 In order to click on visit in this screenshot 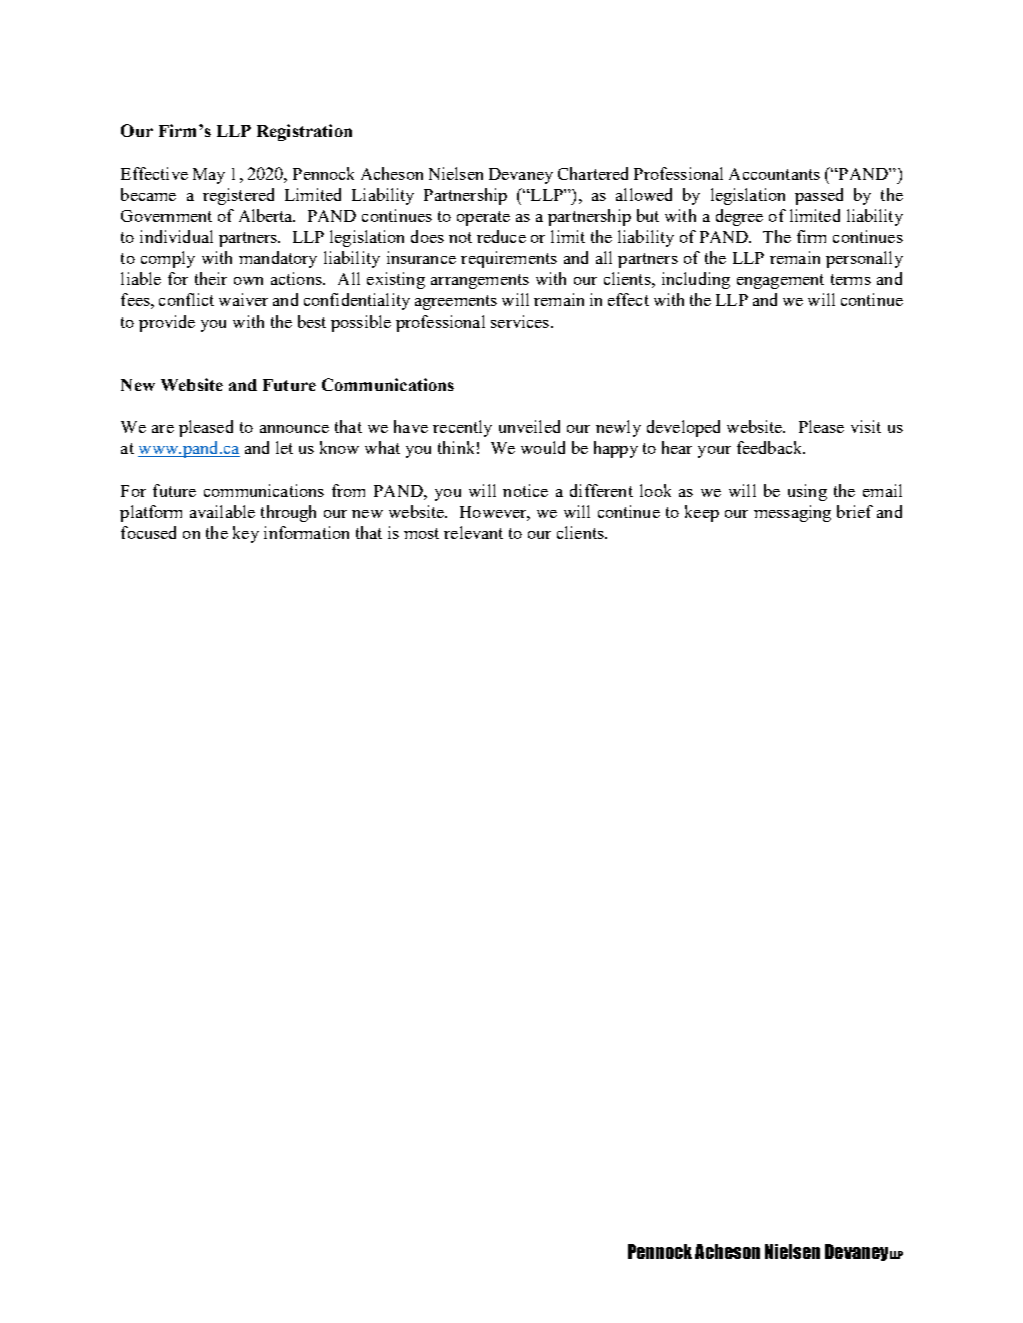, I will do `click(866, 426)`.
